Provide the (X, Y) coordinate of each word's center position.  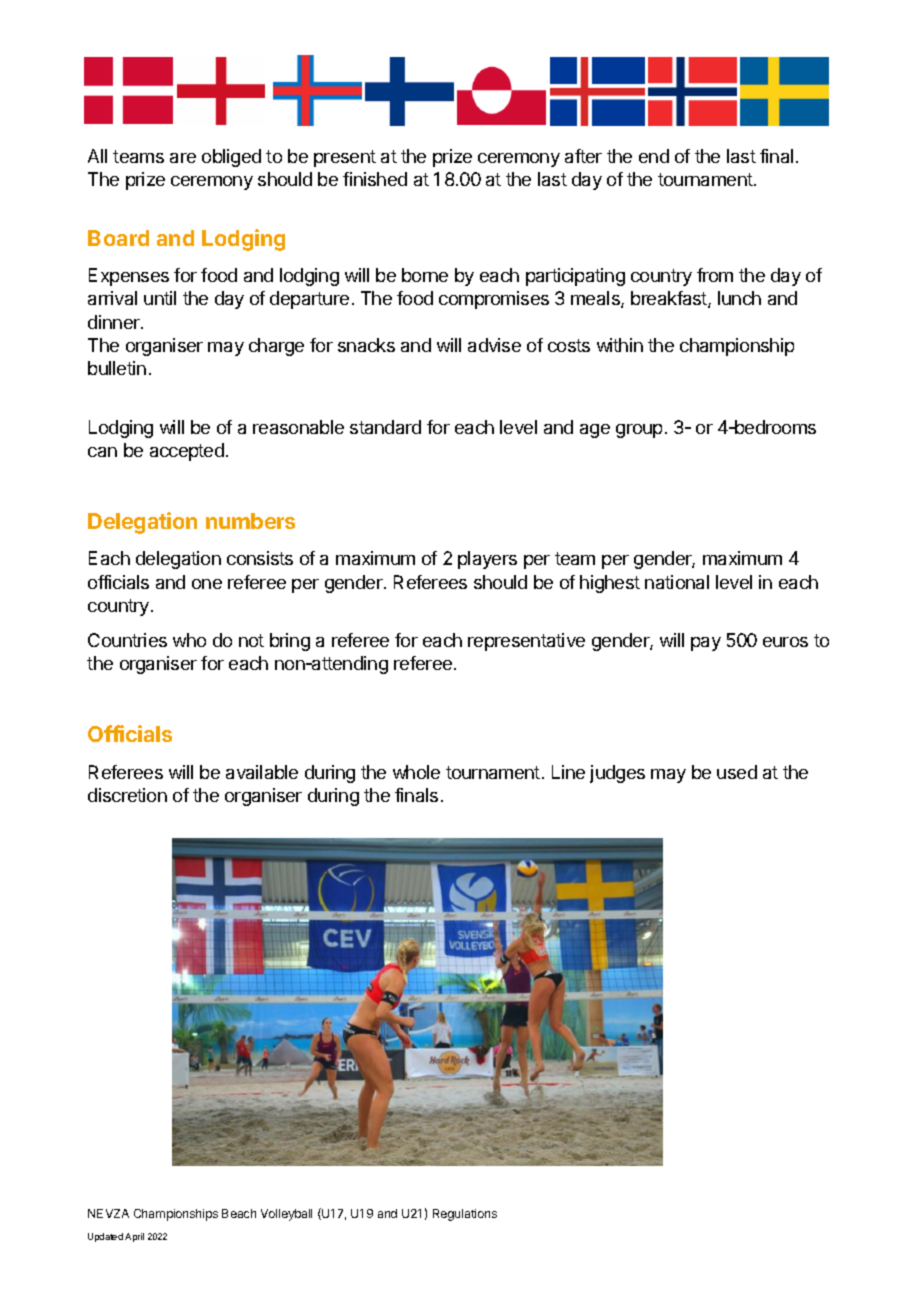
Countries (127, 640)
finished (375, 179)
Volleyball (286, 1215)
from (715, 275)
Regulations (465, 1215)
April (134, 1237)
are (183, 158)
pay (706, 644)
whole (416, 772)
